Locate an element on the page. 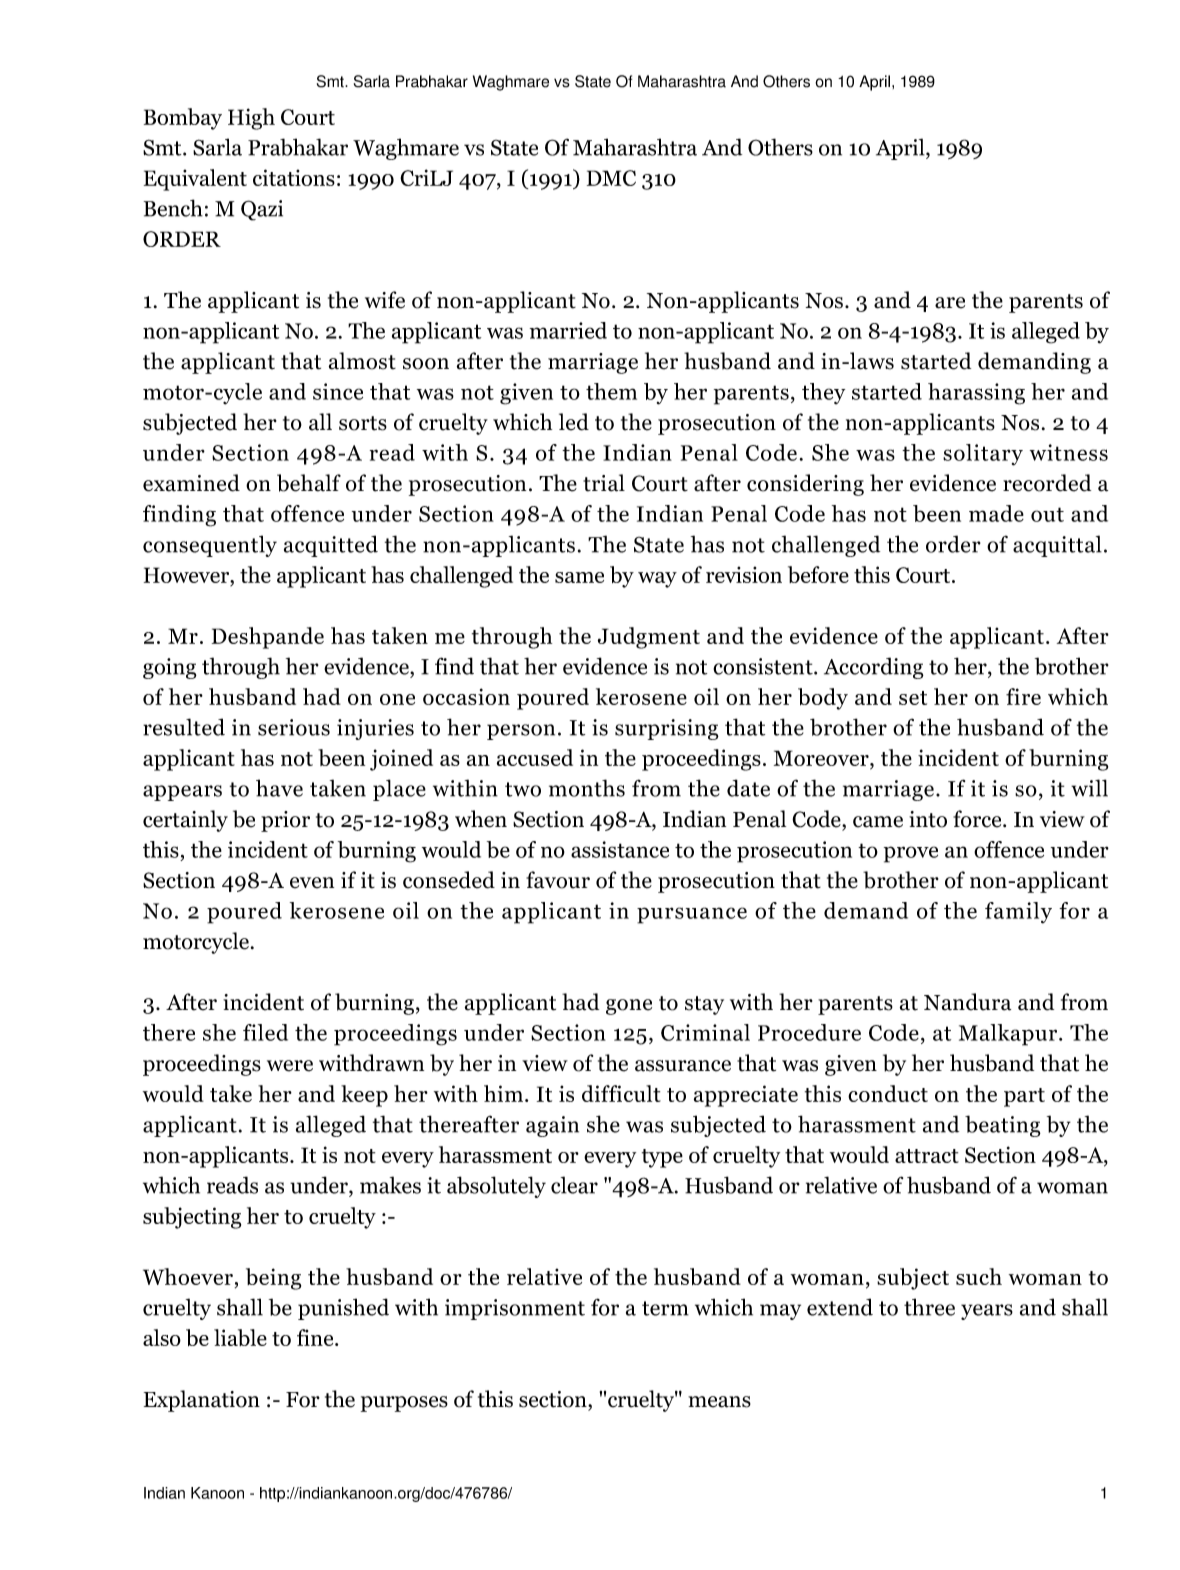 The image size is (1180, 1570). liable is located at coordinates (240, 1337).
